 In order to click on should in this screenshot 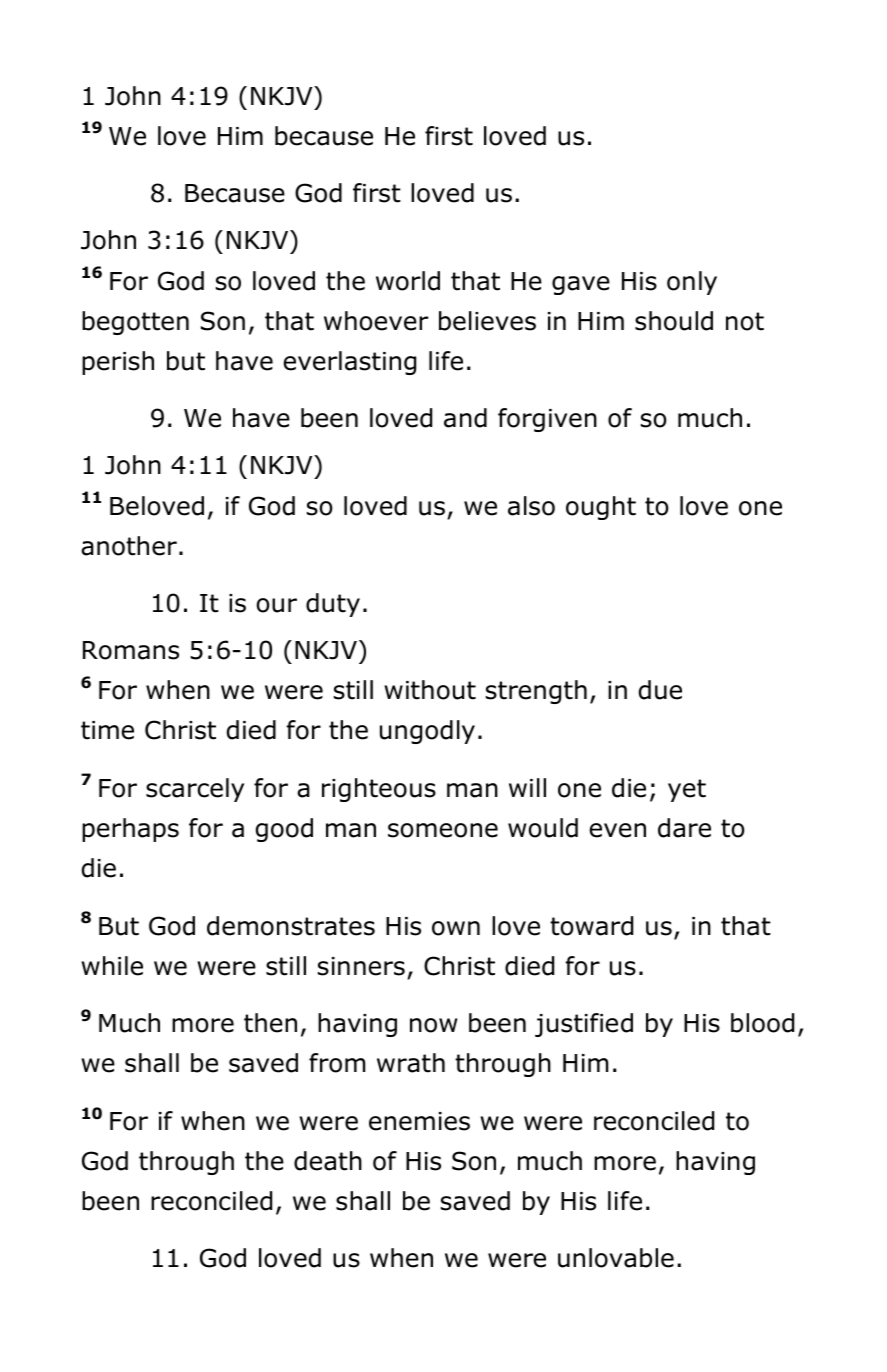, I will do `click(674, 321)`.
